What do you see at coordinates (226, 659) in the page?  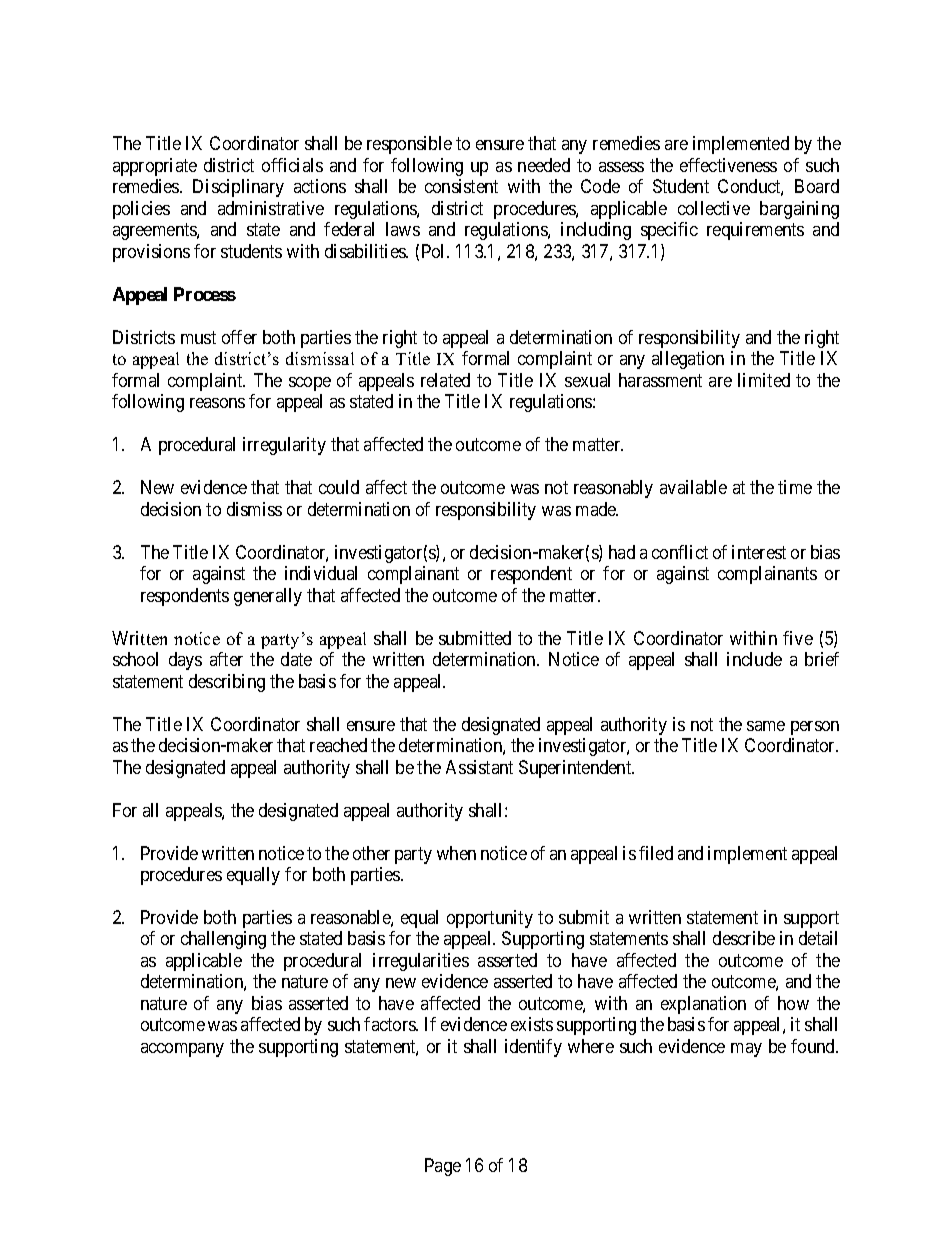 I see `after` at bounding box center [226, 659].
